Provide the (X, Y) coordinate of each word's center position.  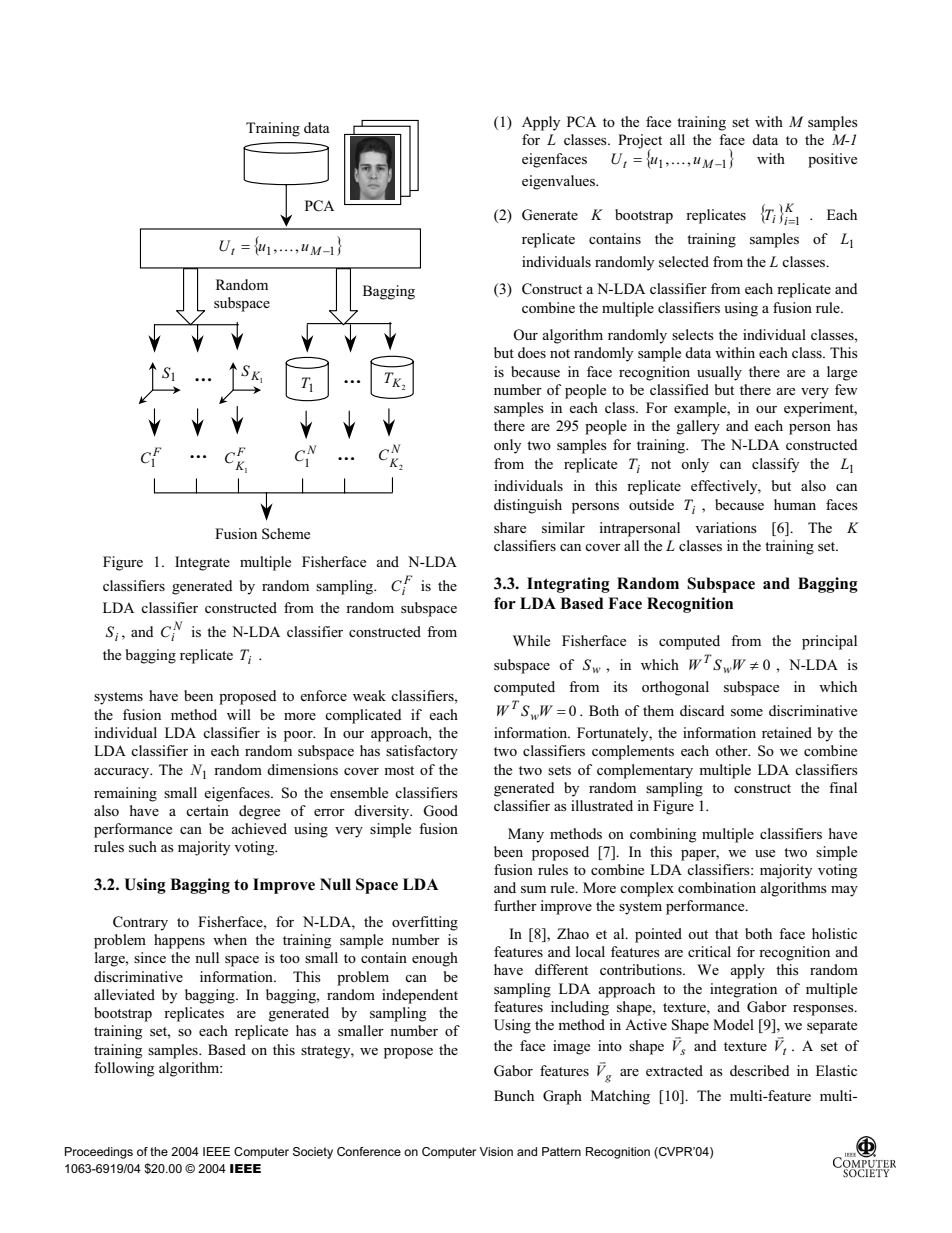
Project (640, 142)
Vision (496, 1151)
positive (832, 160)
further (515, 905)
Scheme (286, 534)
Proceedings (99, 1153)
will (239, 714)
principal (829, 642)
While (531, 640)
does (532, 352)
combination (717, 887)
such (143, 846)
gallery (698, 427)
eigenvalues (559, 182)
